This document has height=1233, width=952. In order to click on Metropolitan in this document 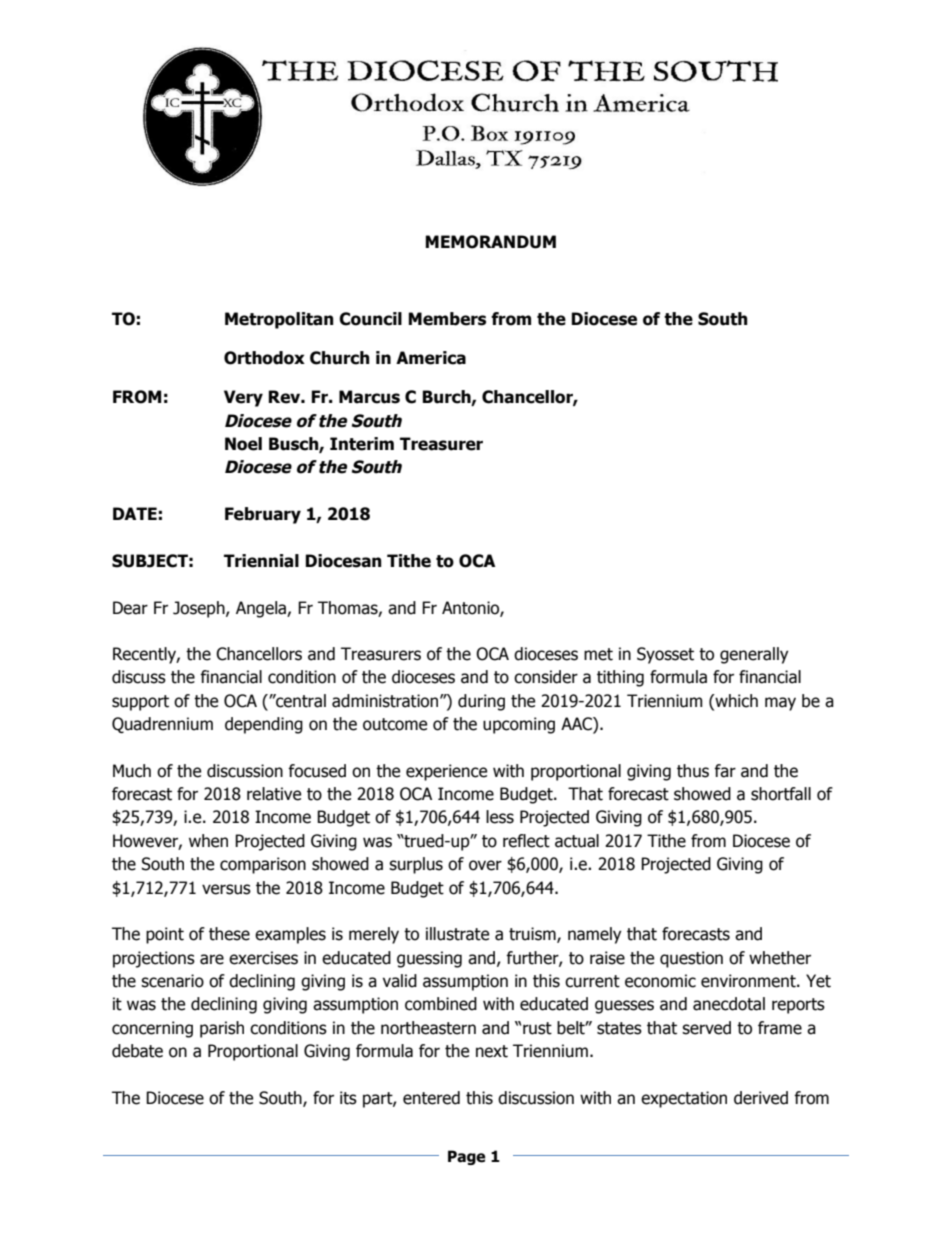, I will do `click(279, 320)`.
